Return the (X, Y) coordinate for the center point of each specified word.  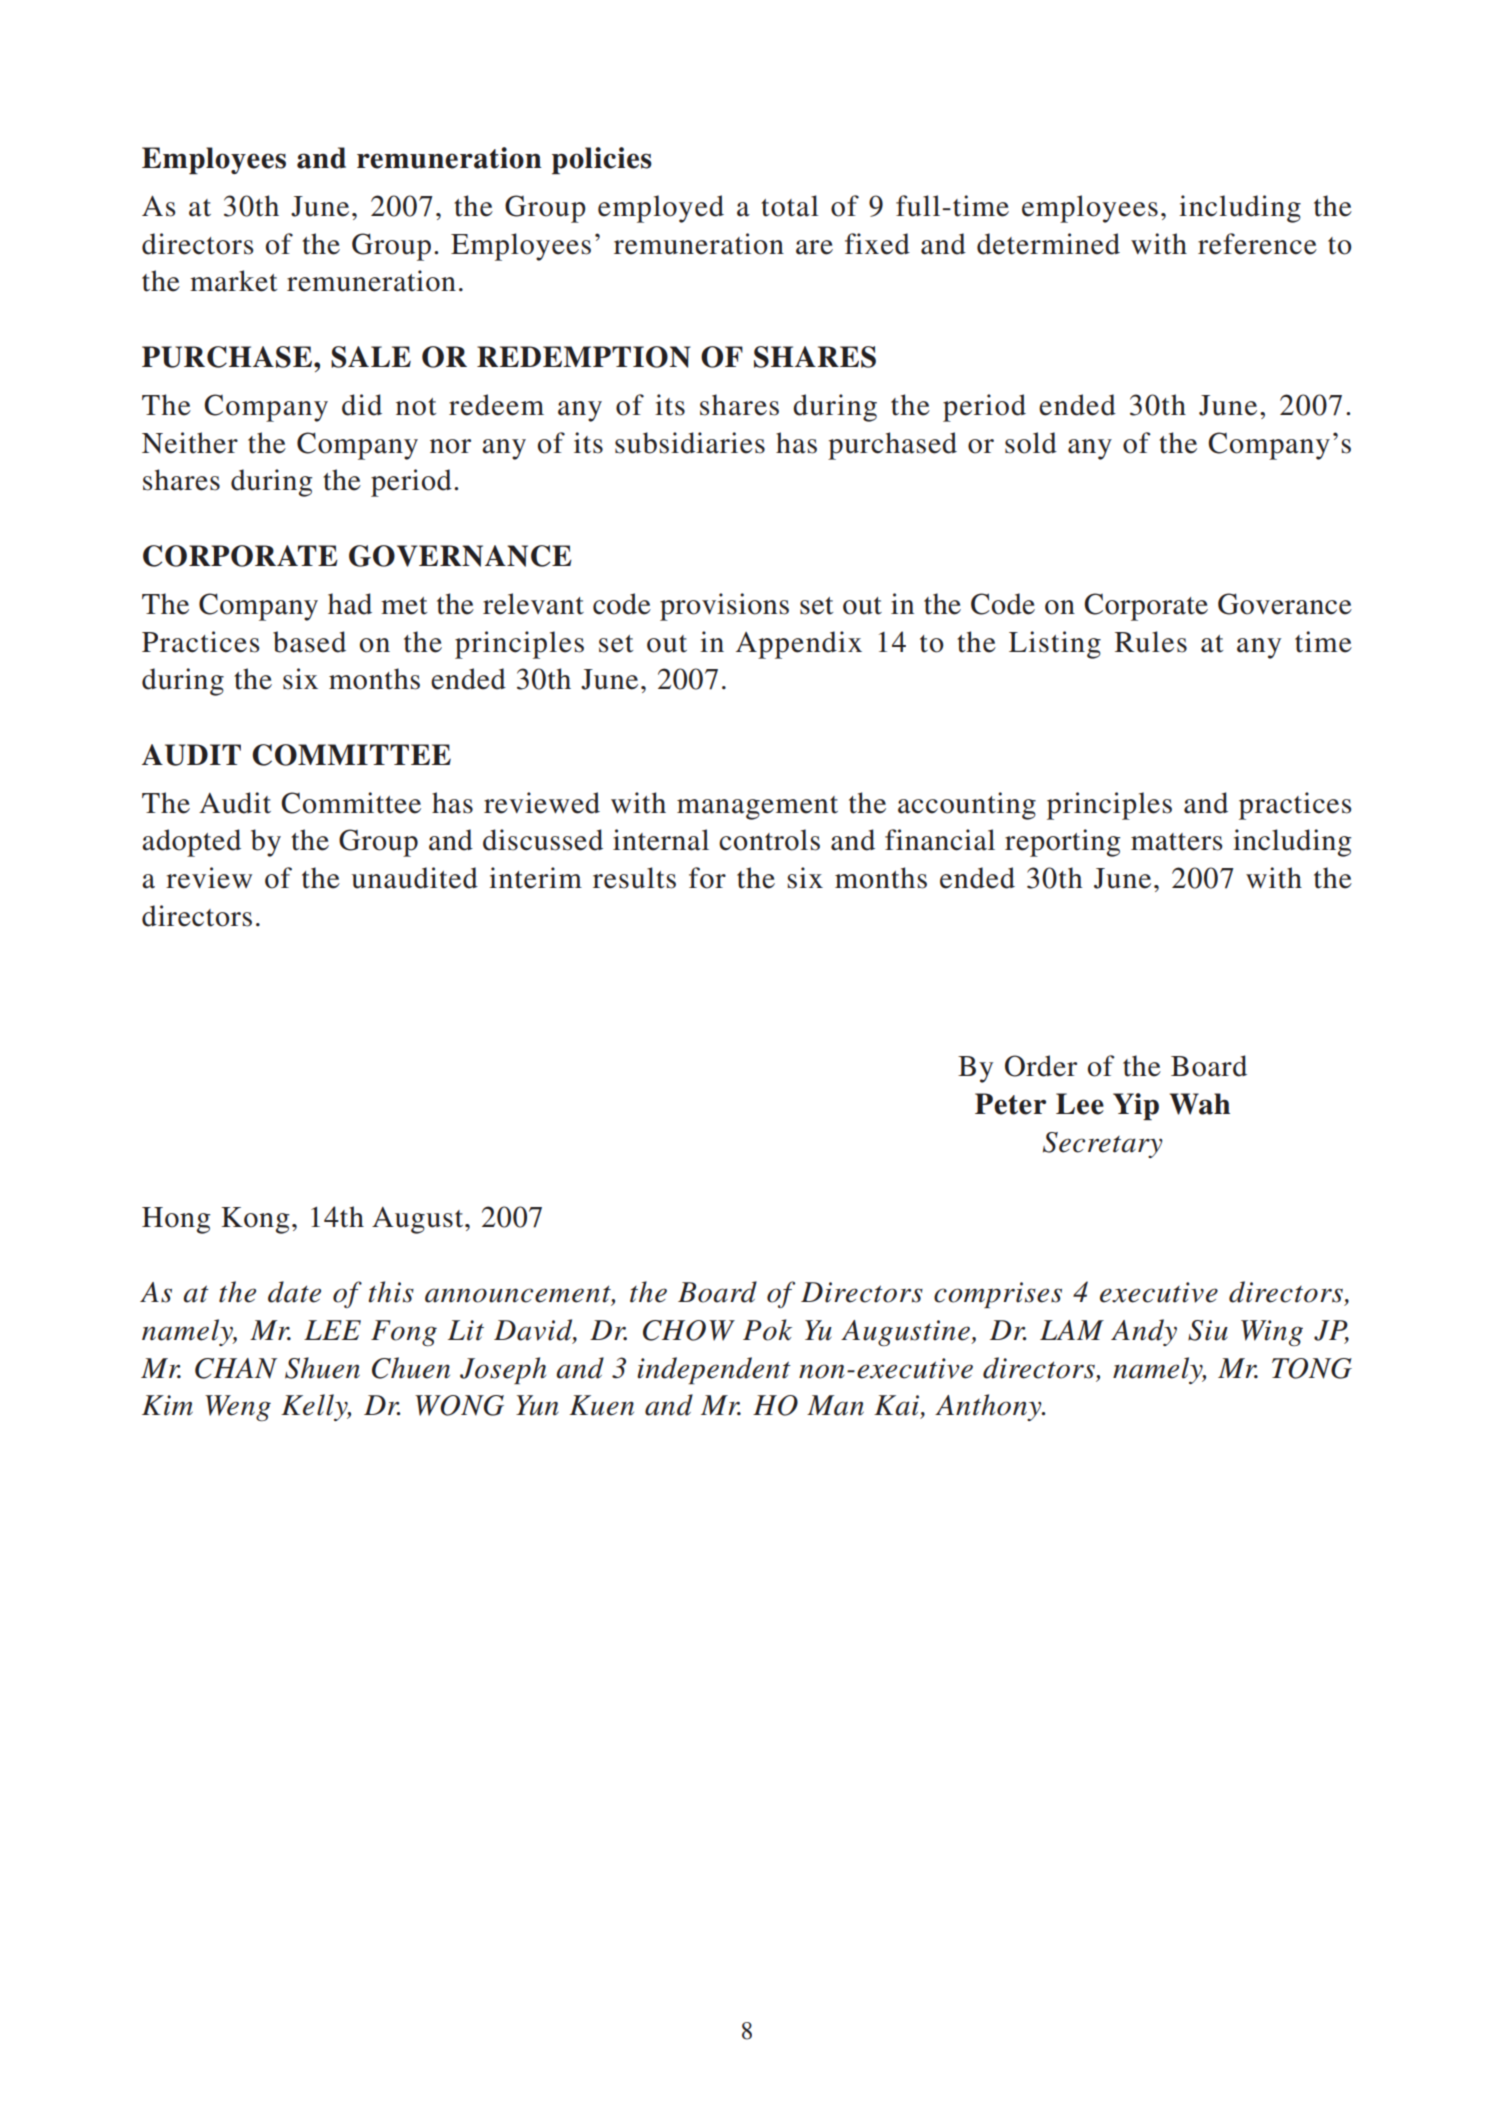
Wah (1199, 1104)
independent (714, 1370)
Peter (1010, 1104)
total (790, 206)
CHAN (236, 1368)
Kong (255, 1220)
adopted (191, 843)
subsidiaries (690, 443)
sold (1031, 443)
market (233, 281)
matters (1177, 842)
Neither (190, 443)
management (757, 808)
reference (1257, 244)
